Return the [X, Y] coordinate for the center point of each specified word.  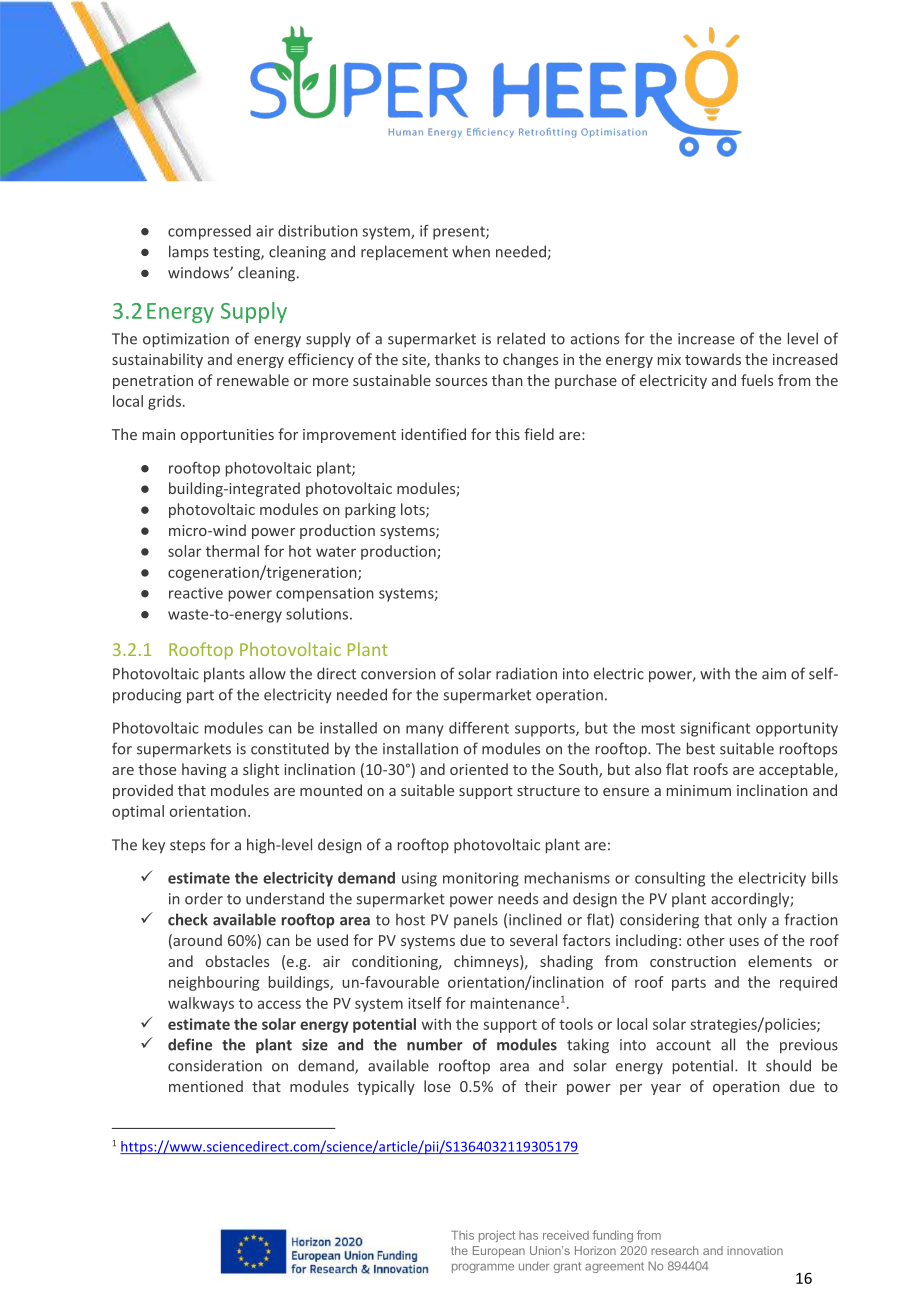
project [497, 1236]
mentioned [206, 1086]
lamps [189, 253]
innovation [755, 1250]
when [471, 251]
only [752, 920]
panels [476, 920]
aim [774, 674]
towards [713, 359]
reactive [196, 593]
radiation [526, 673]
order [204, 898]
